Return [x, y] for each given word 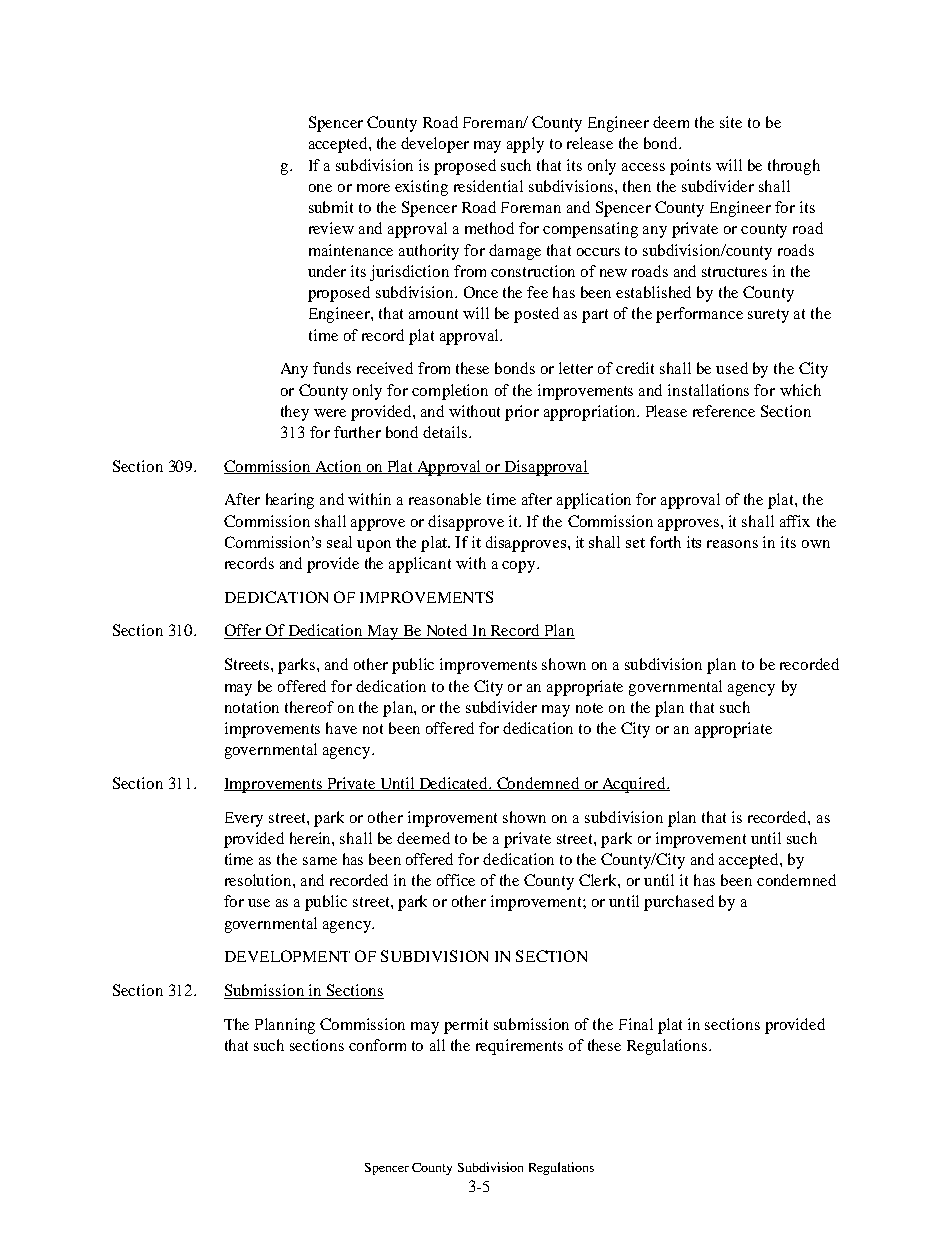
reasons [732, 544]
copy [520, 567]
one [320, 188]
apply [525, 145]
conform [377, 1045]
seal [339, 542]
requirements [519, 1047]
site [731, 122]
